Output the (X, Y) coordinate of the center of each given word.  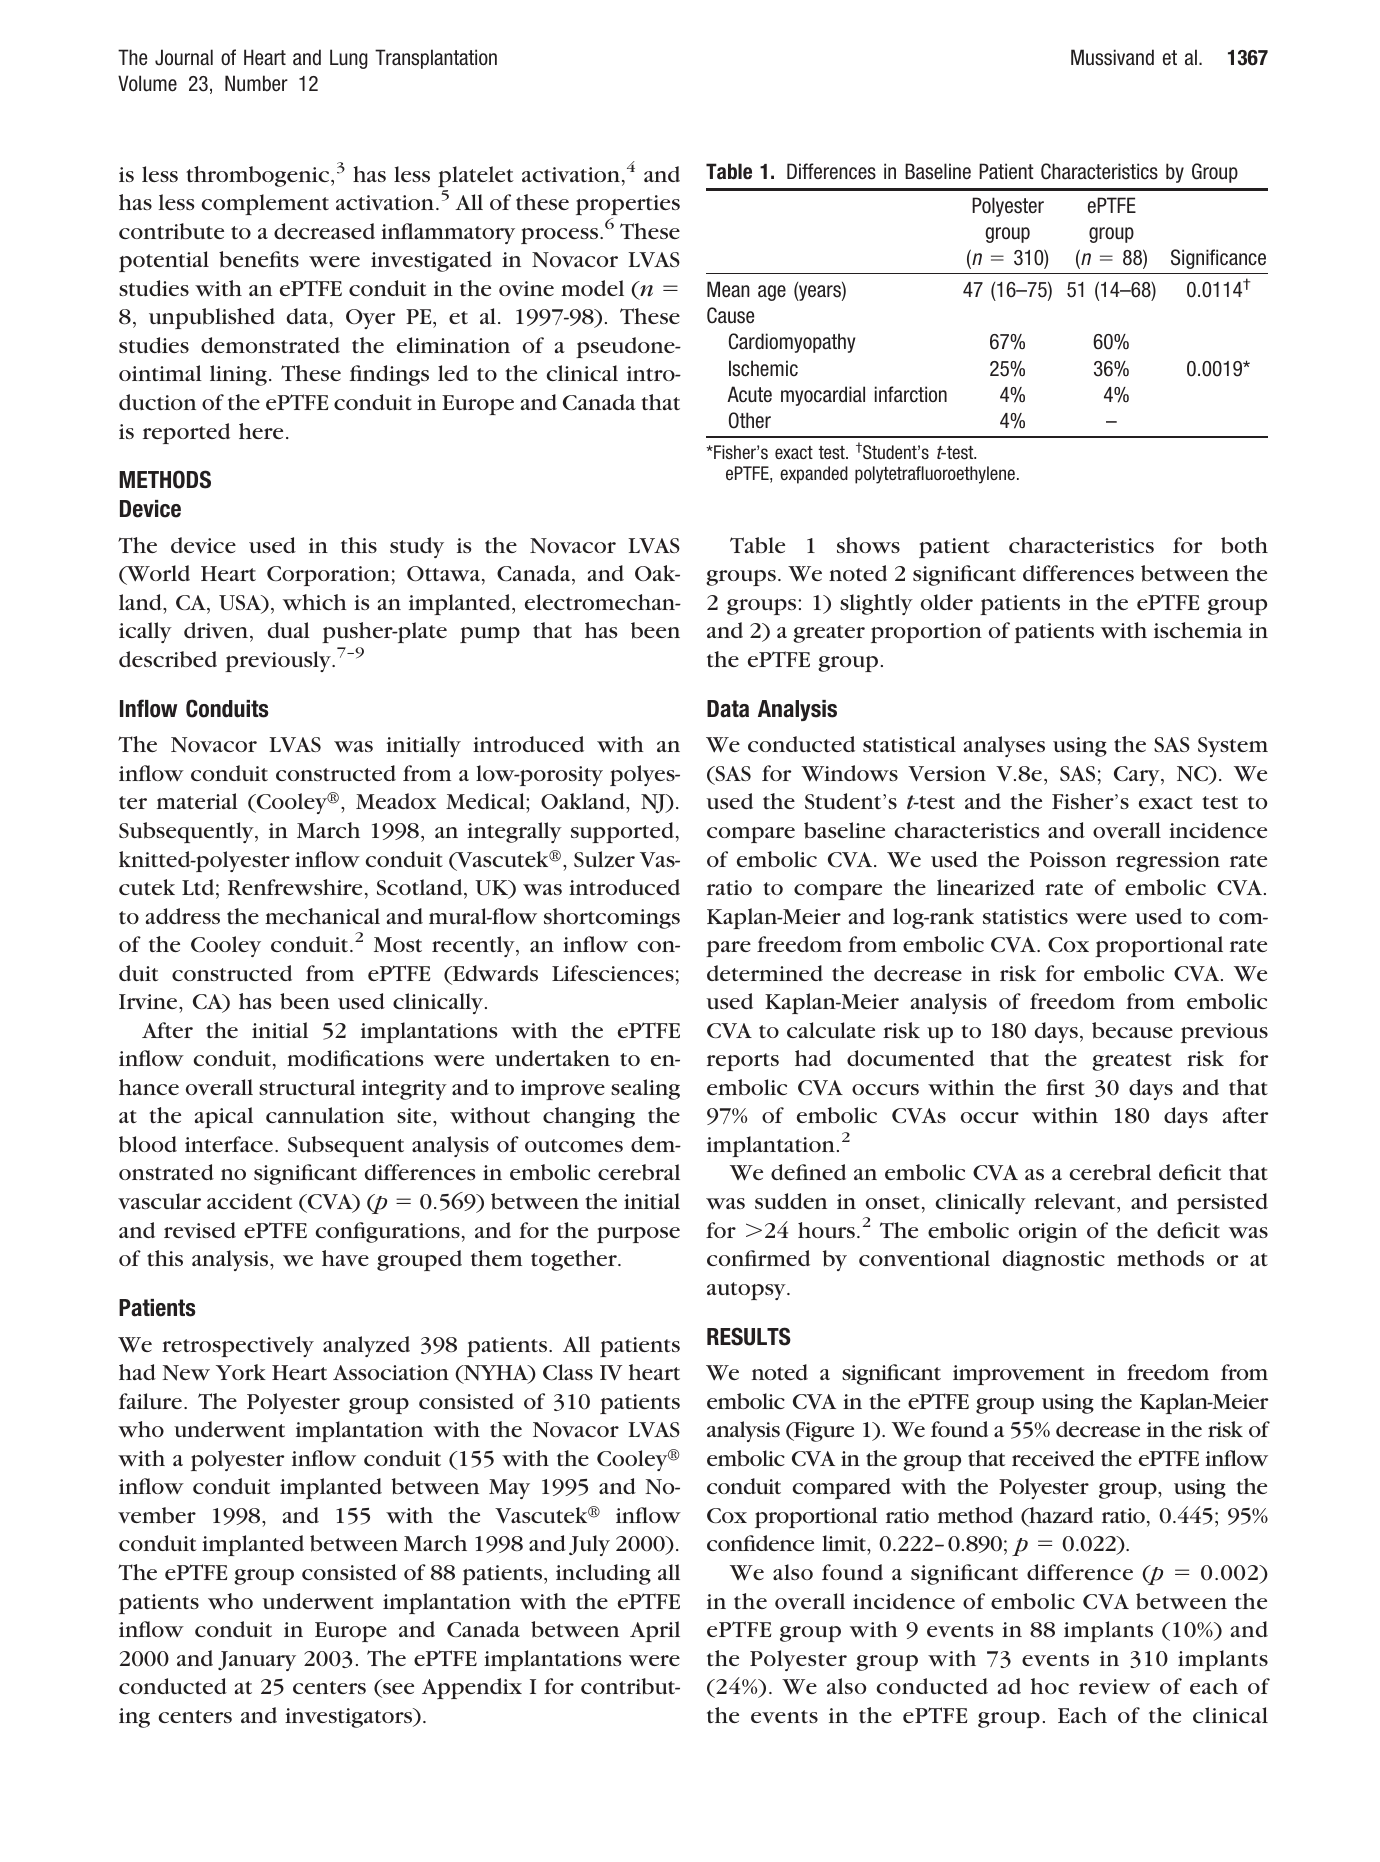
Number (256, 83)
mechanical (322, 916)
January (257, 1661)
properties (628, 205)
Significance (1218, 259)
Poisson (1068, 859)
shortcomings (612, 918)
